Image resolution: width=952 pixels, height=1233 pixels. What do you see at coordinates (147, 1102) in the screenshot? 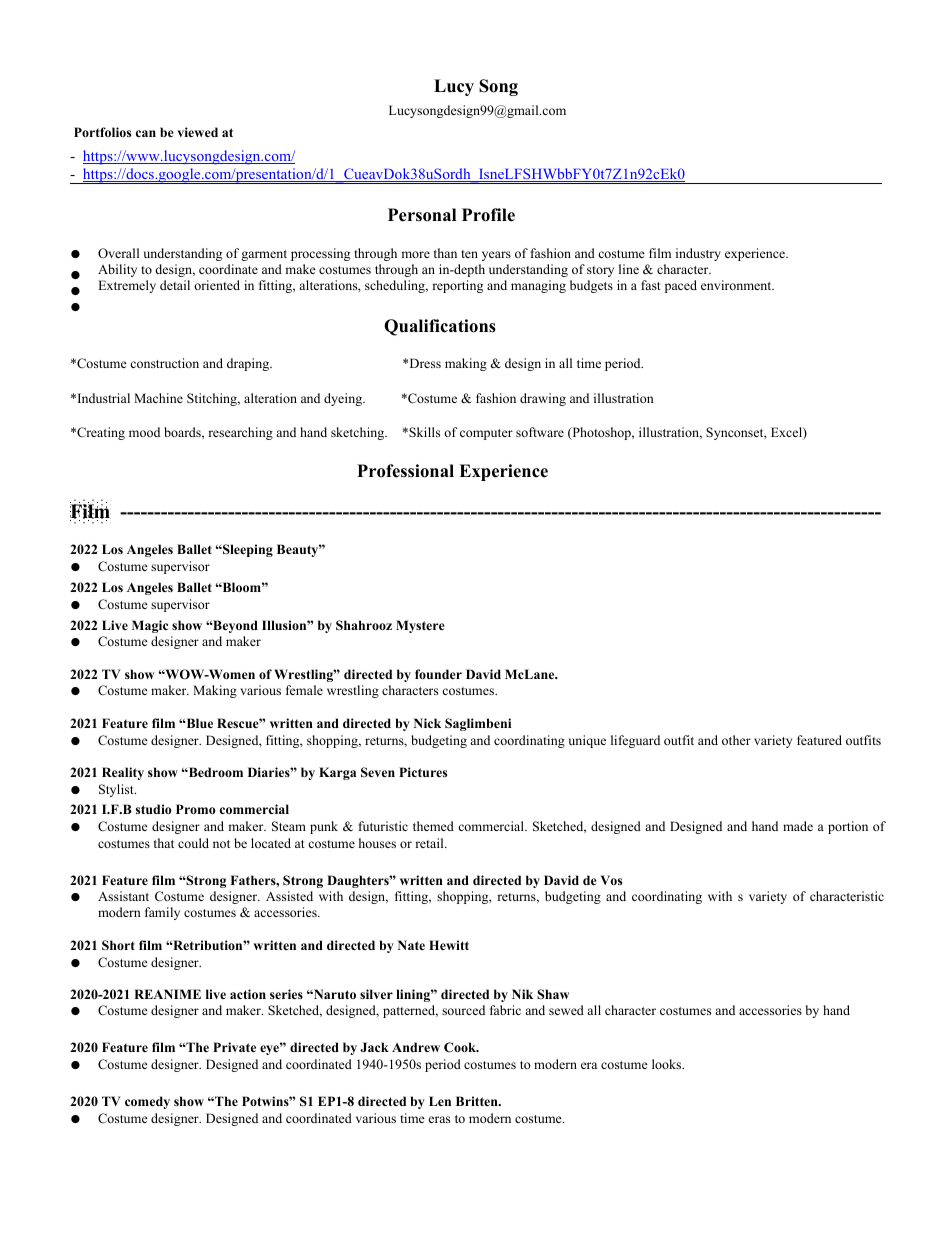
I see `comedy` at bounding box center [147, 1102].
